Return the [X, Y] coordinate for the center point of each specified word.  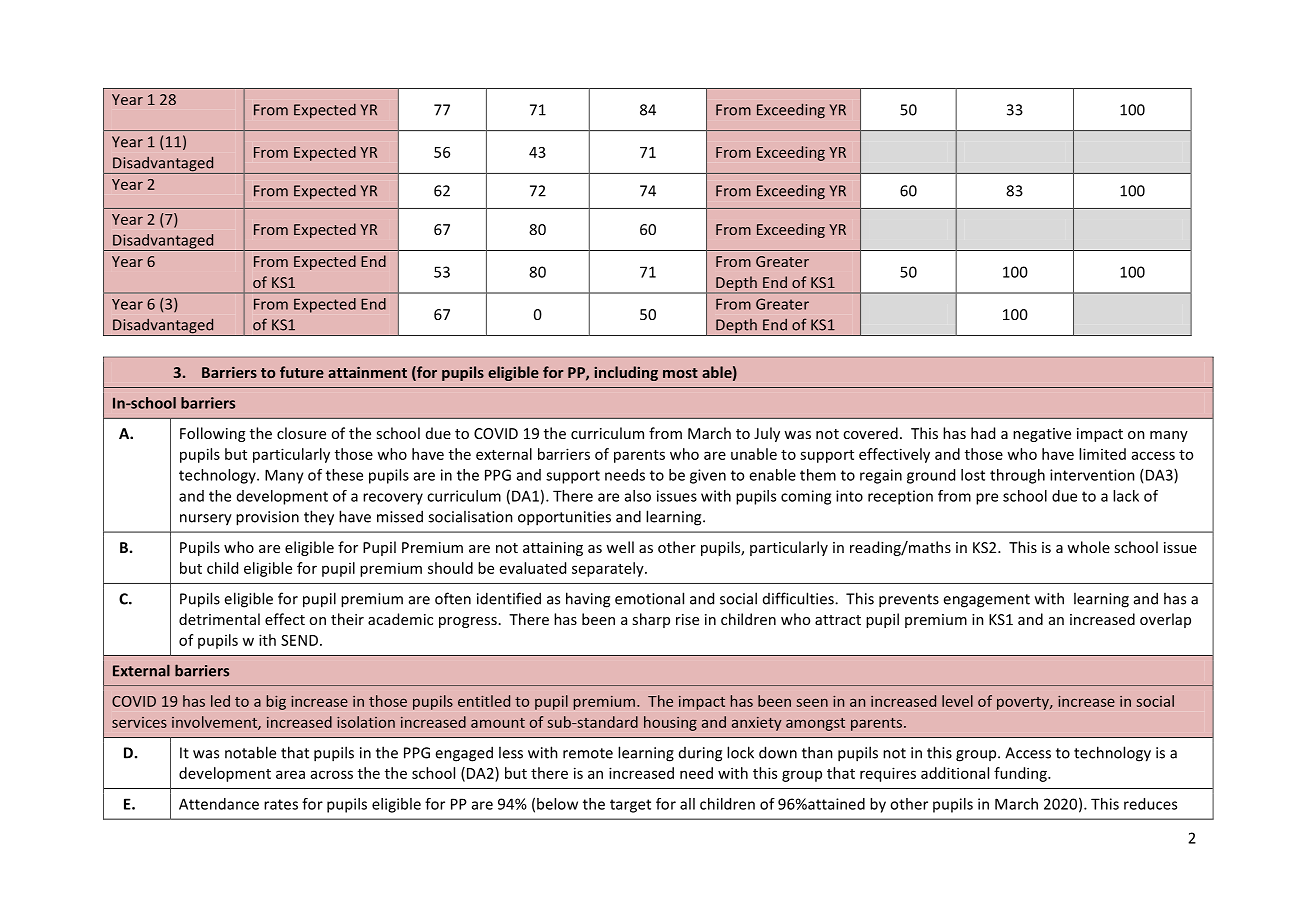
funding [1021, 774]
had [983, 433]
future [302, 372]
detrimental [219, 619]
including [626, 373]
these [344, 475]
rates [281, 804]
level [957, 701]
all [687, 804]
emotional [649, 598]
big [276, 702]
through [1017, 476]
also [638, 496]
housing [670, 723]
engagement [986, 601]
